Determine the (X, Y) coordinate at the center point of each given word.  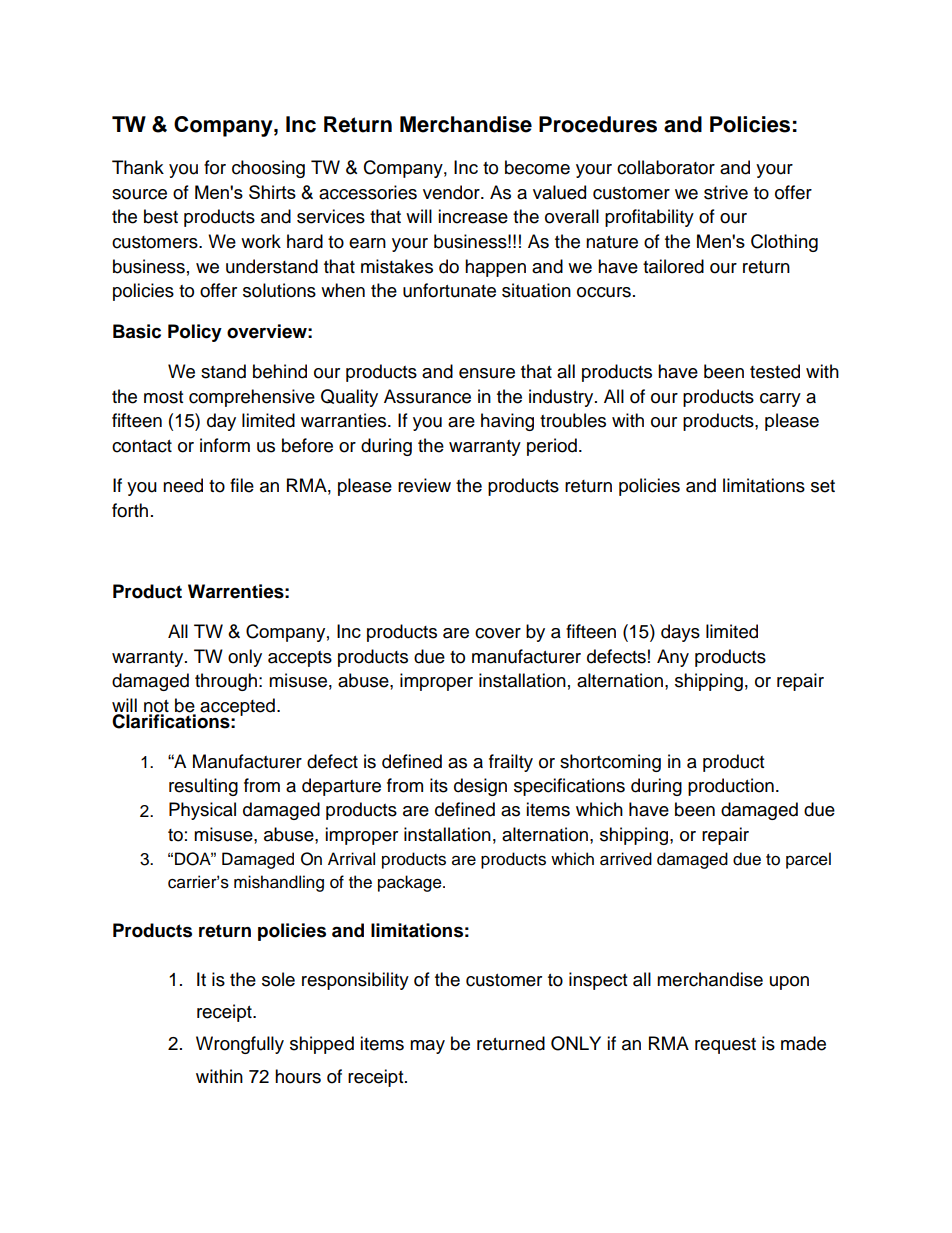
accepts (300, 659)
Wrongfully (240, 1045)
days (680, 633)
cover (498, 633)
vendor (452, 192)
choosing (268, 169)
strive (726, 192)
